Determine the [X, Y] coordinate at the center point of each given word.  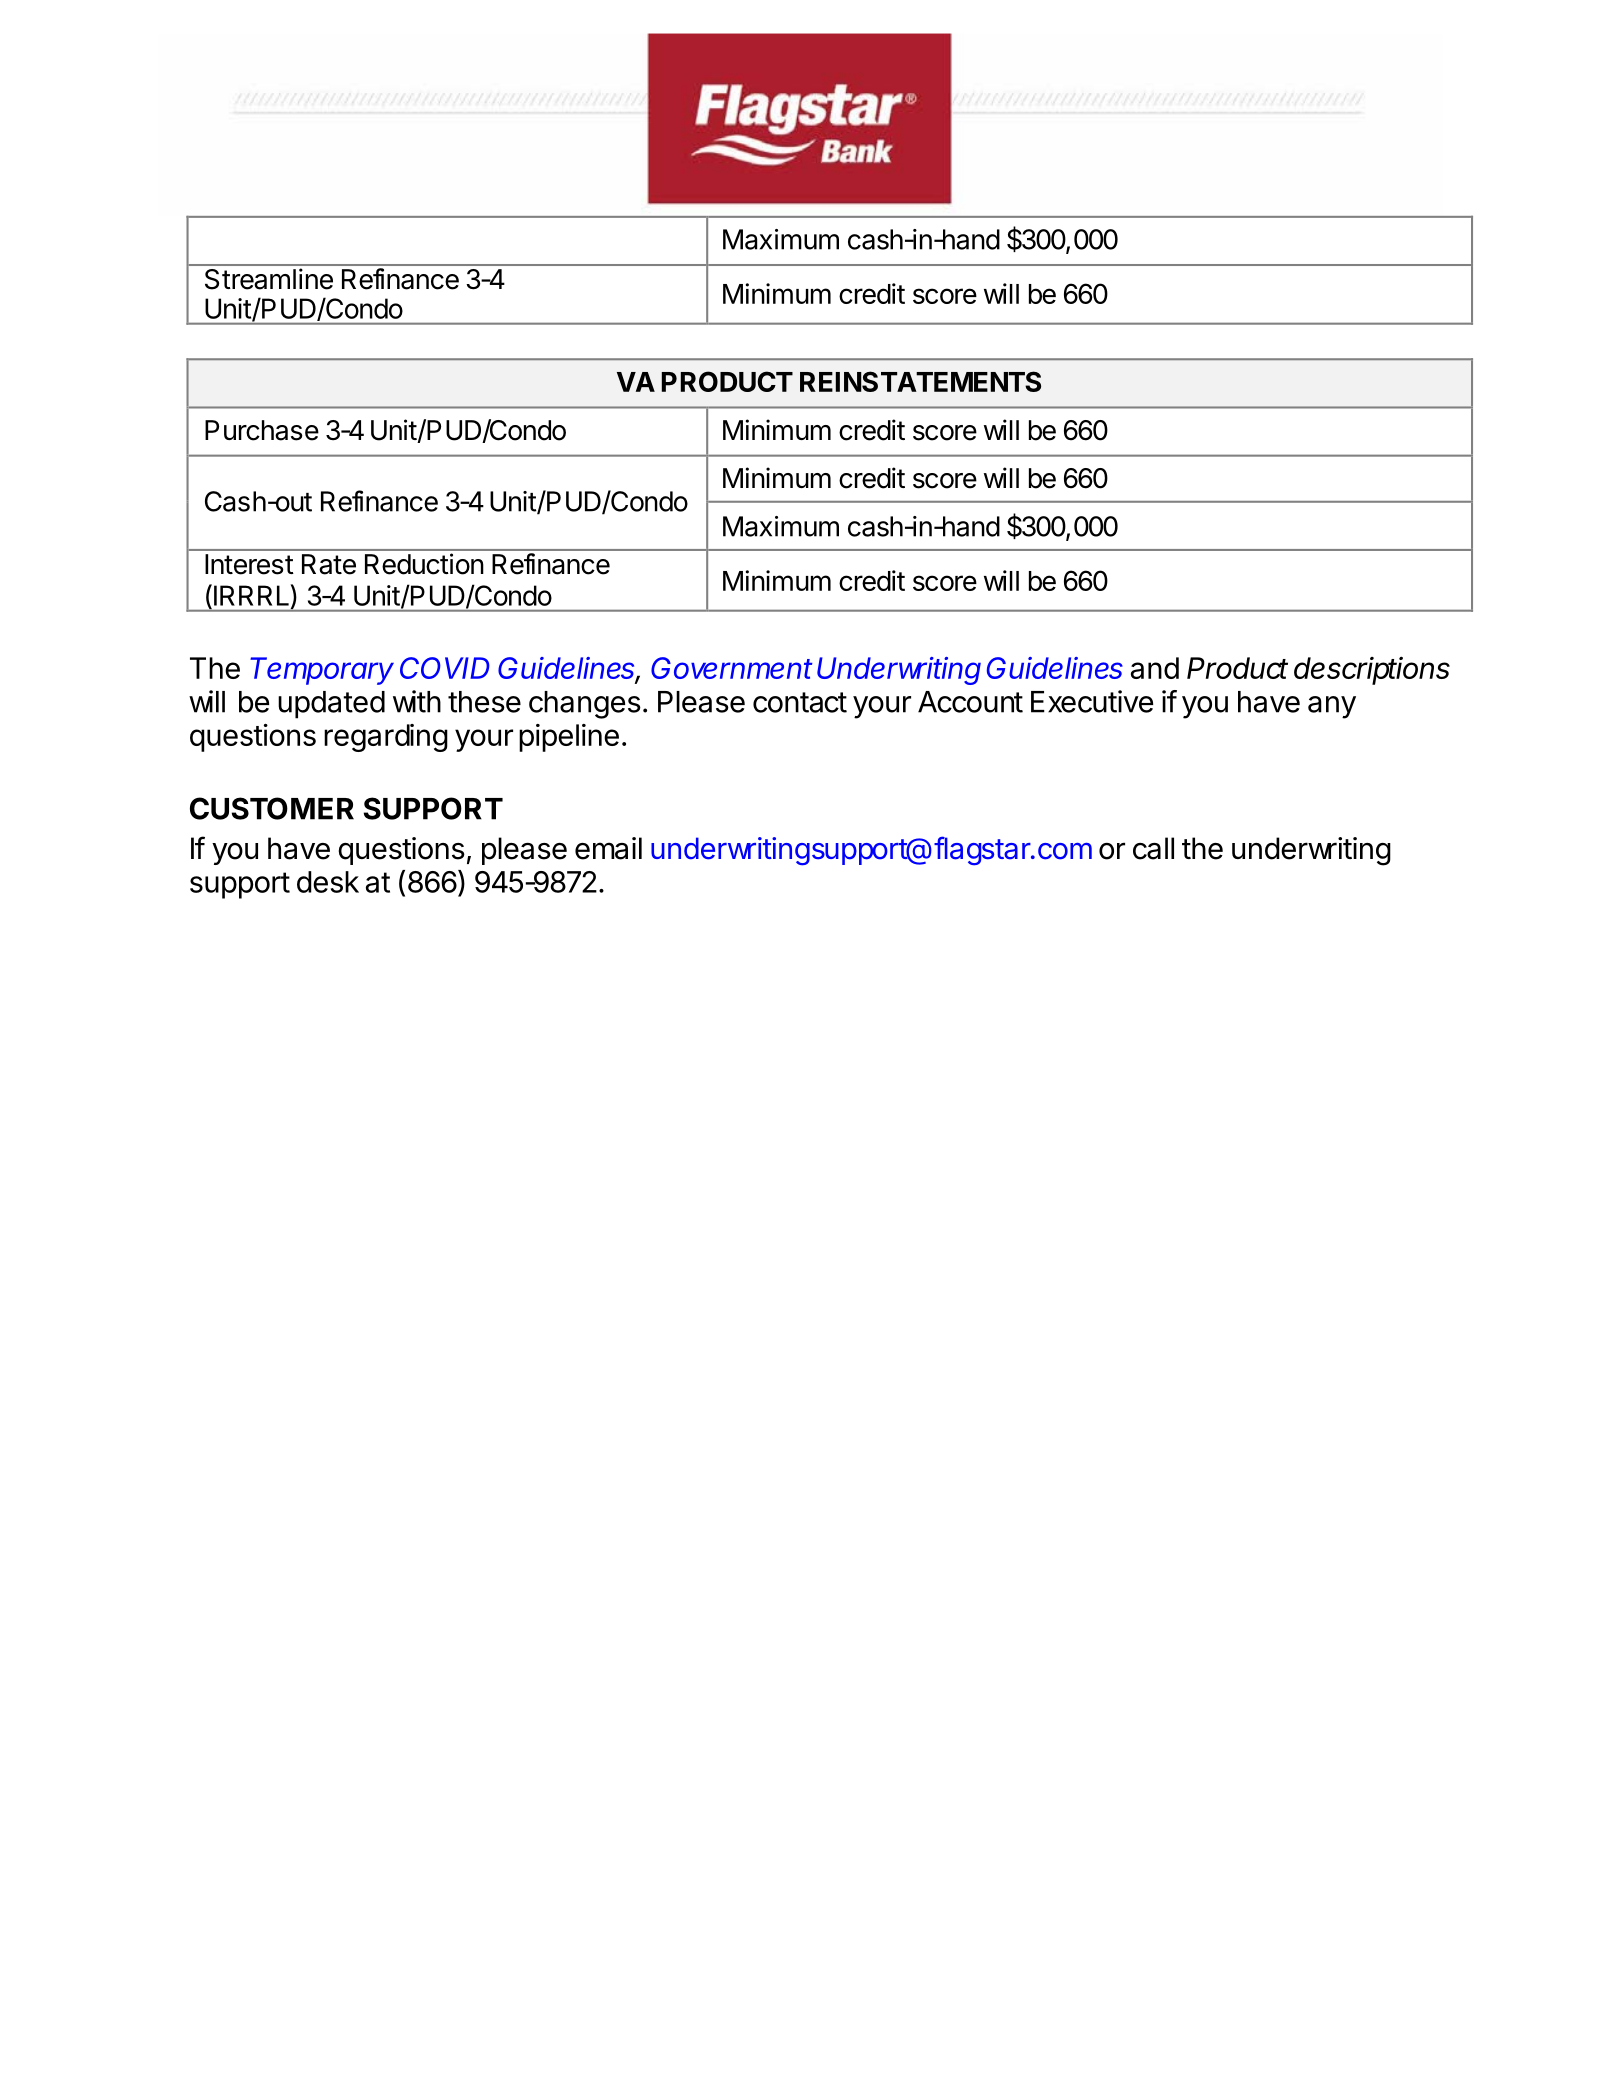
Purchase [262, 430]
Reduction [424, 564]
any [1332, 707]
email [608, 848]
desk [328, 882]
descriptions [1372, 670]
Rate [329, 564]
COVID [445, 668]
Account [970, 702]
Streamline [269, 279]
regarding [386, 738]
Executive [1092, 701]
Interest [249, 564]
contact [800, 702]
